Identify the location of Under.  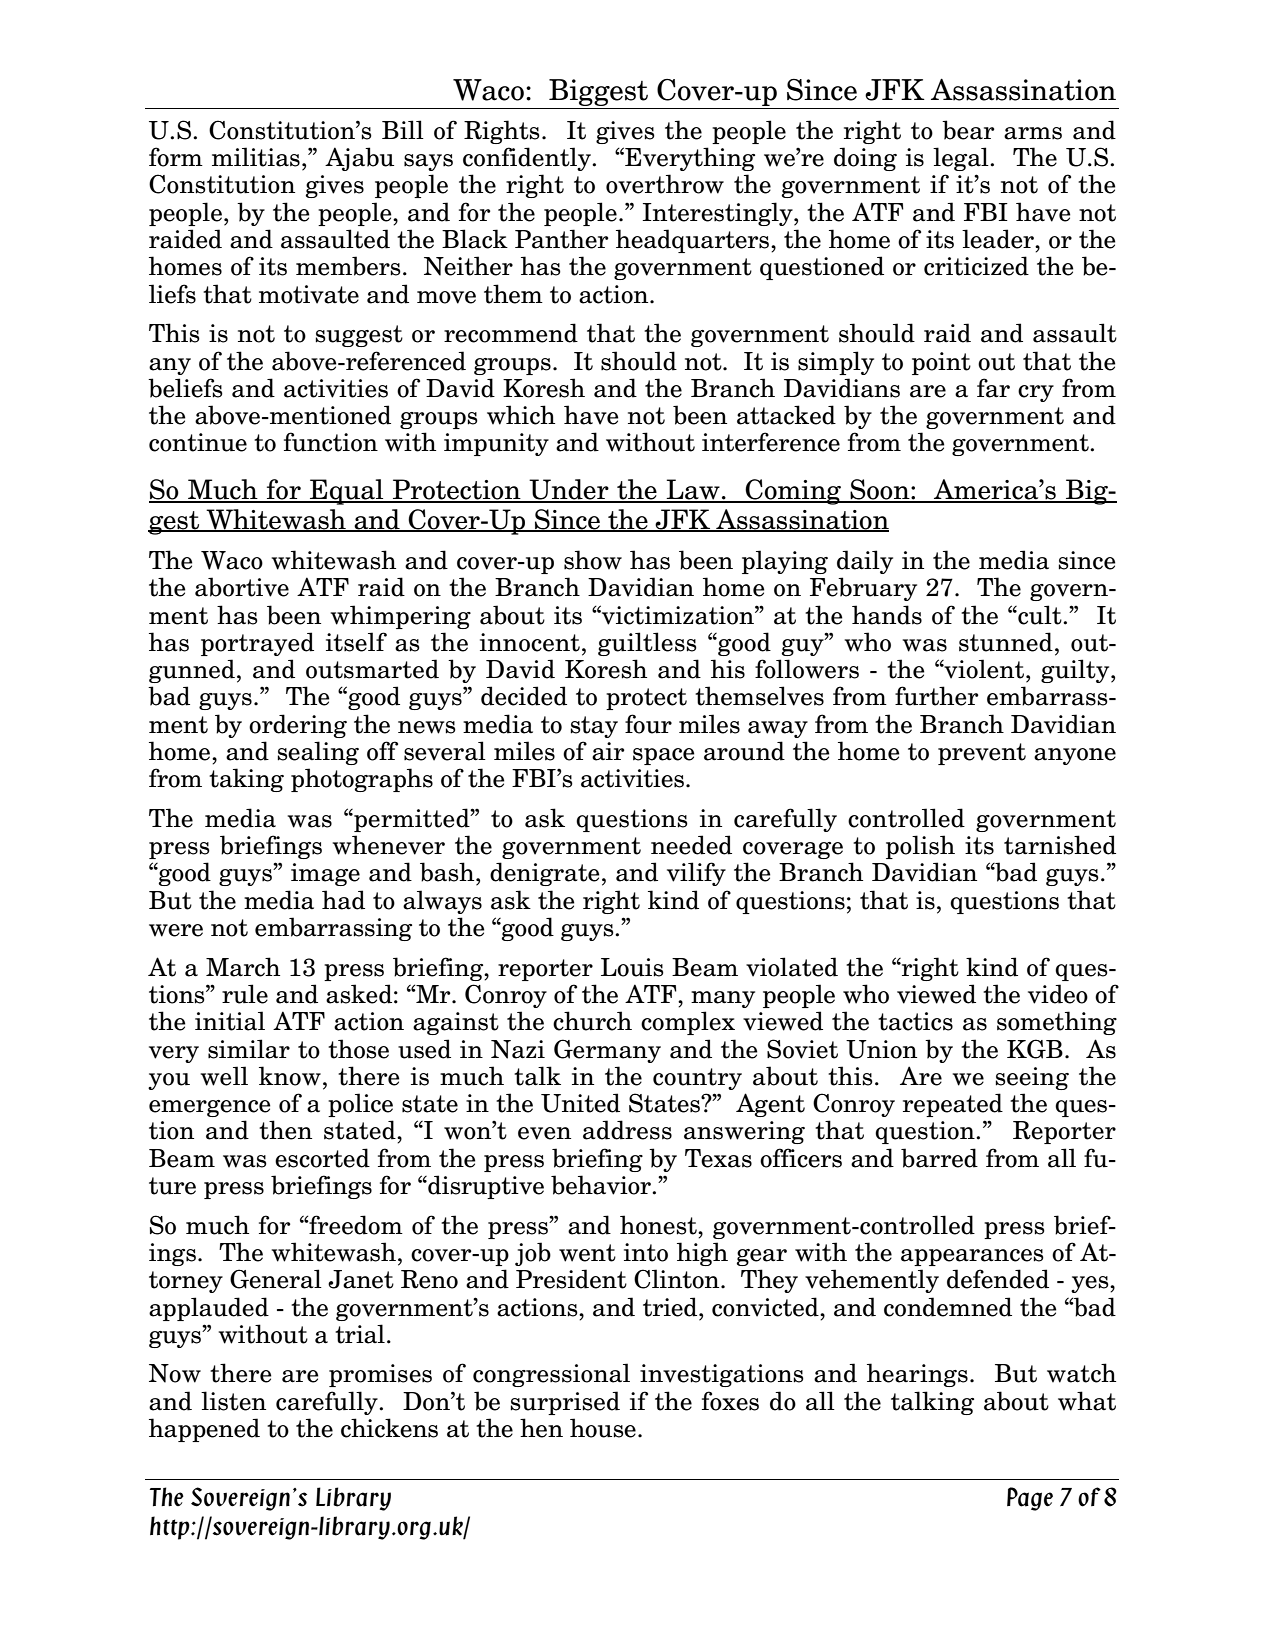
(569, 490).
